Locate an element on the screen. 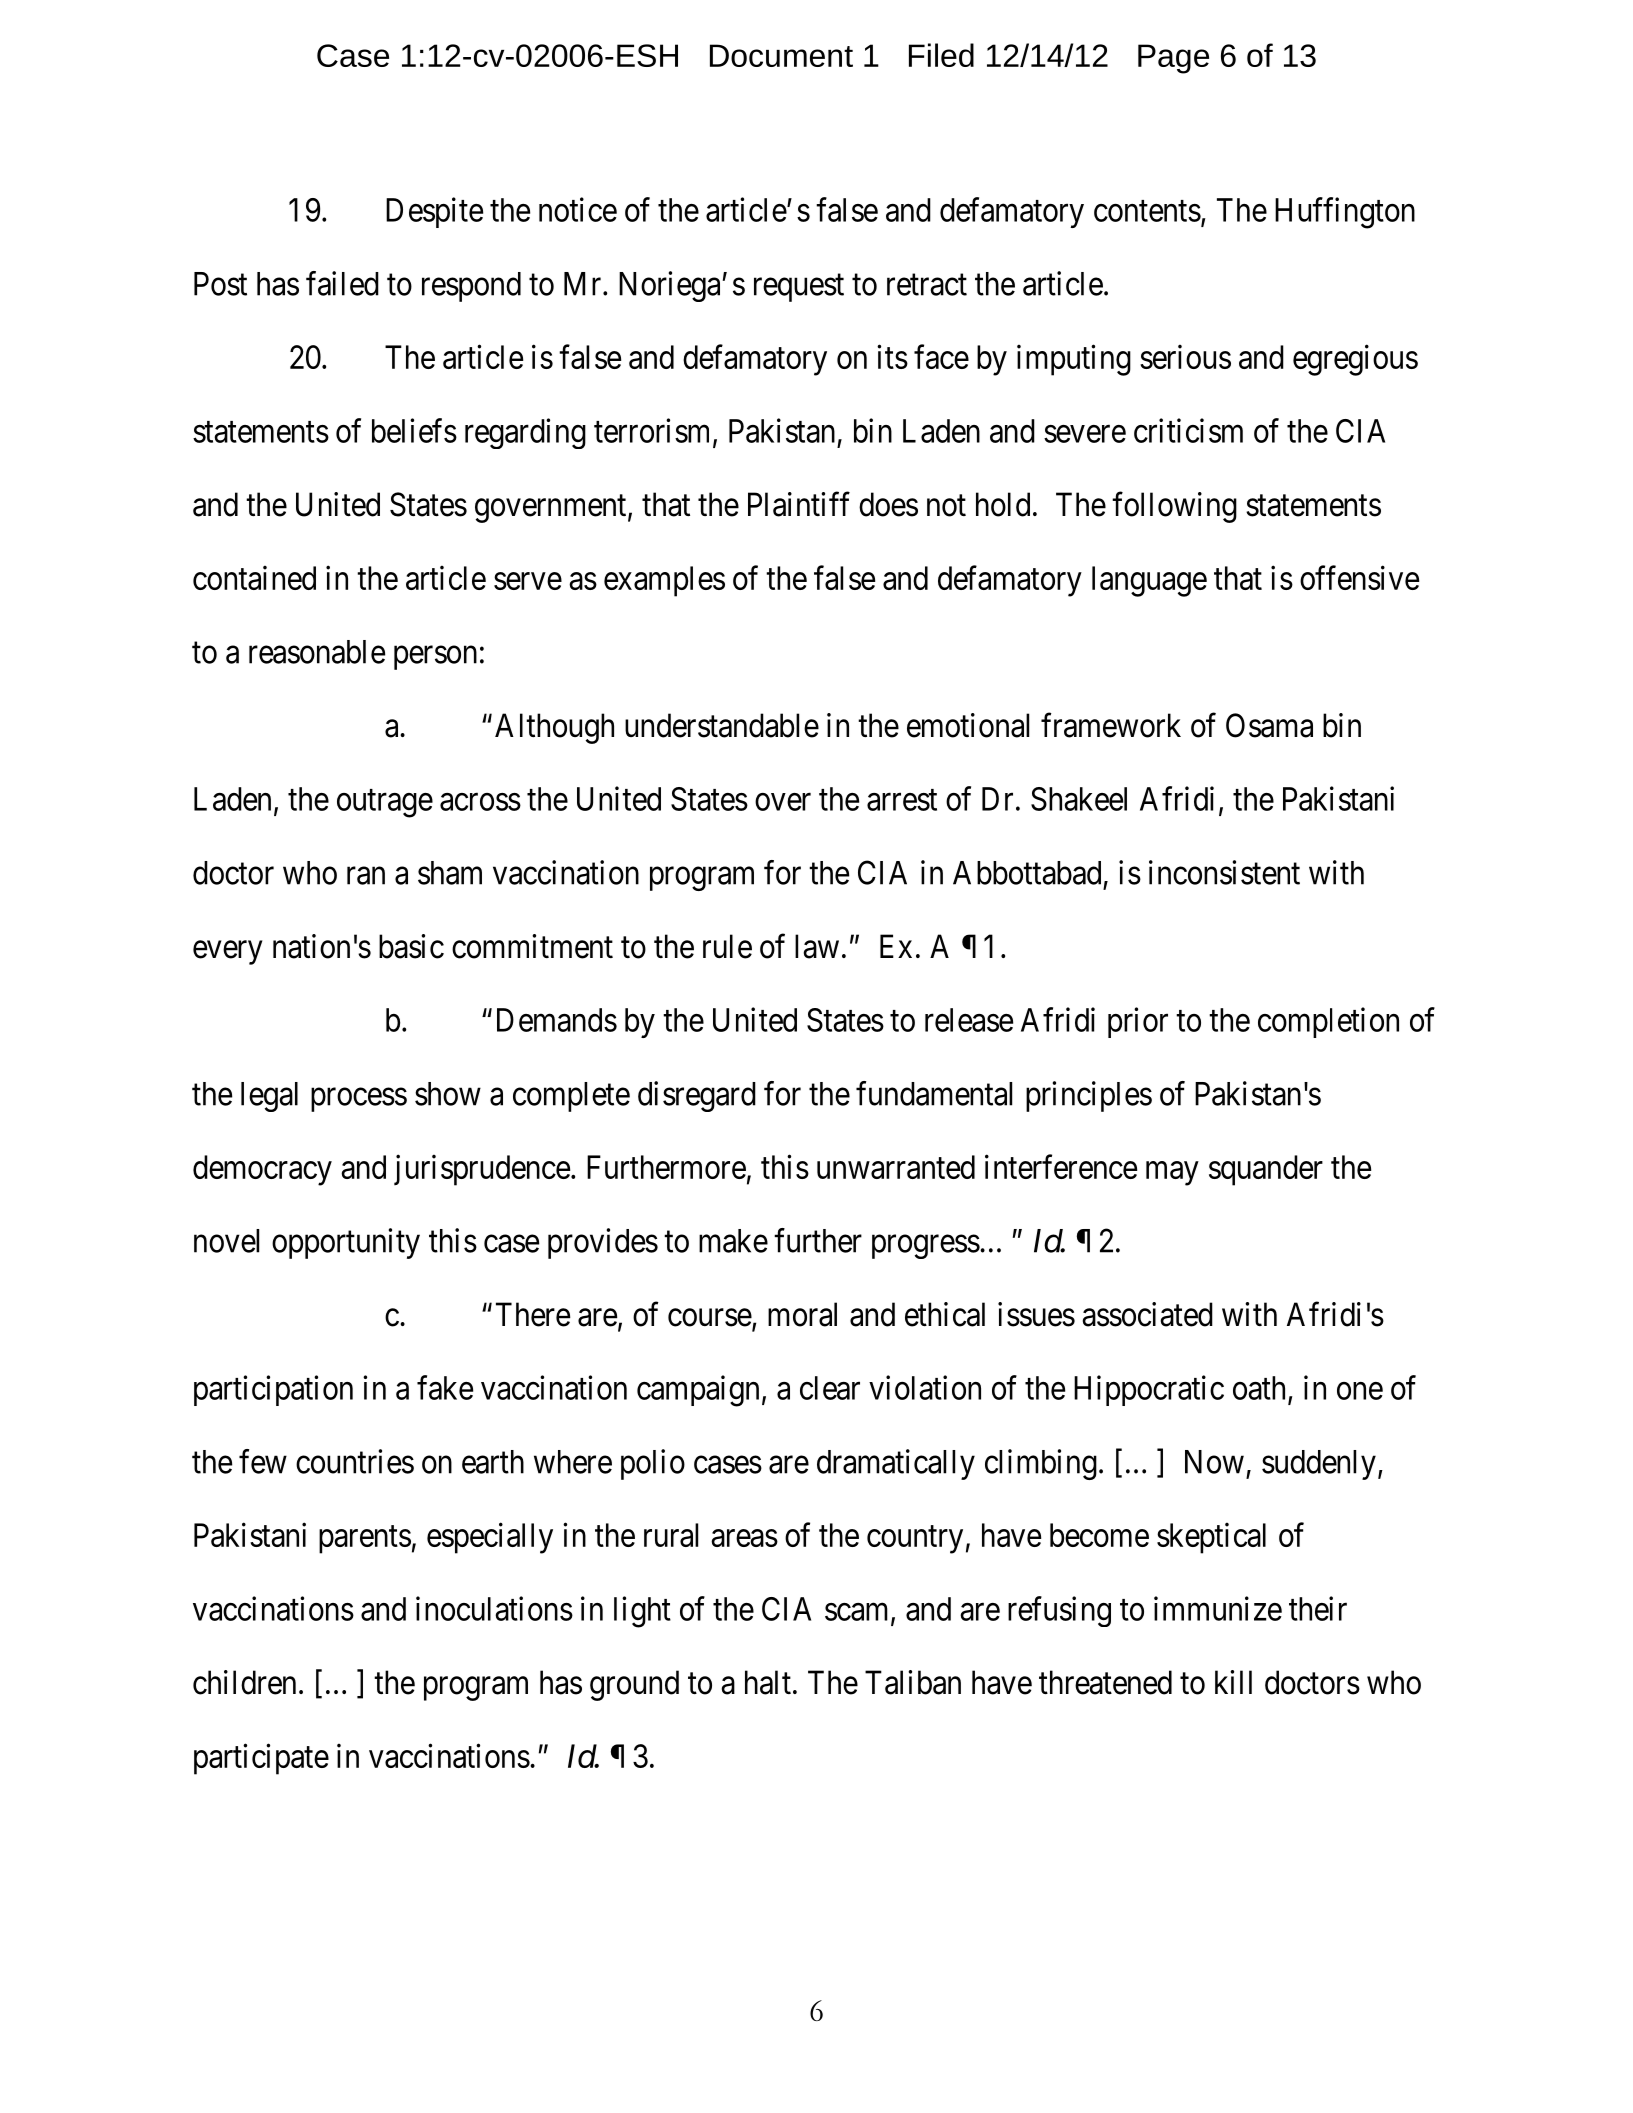  Despite is located at coordinates (434, 212).
